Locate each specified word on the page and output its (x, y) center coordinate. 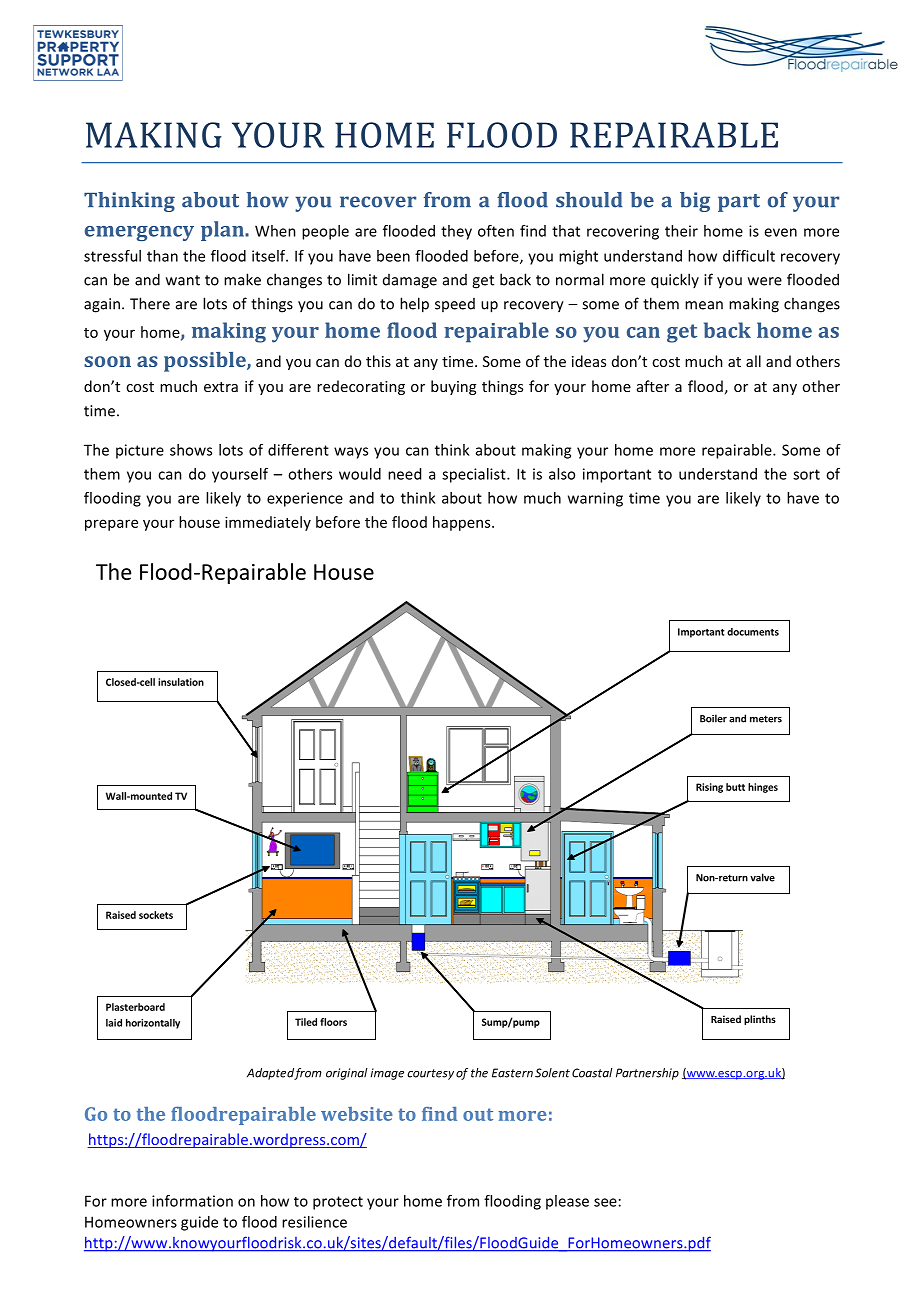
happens (463, 523)
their (681, 231)
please (567, 1202)
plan (223, 231)
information (192, 1201)
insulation (181, 682)
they (456, 232)
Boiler (713, 718)
